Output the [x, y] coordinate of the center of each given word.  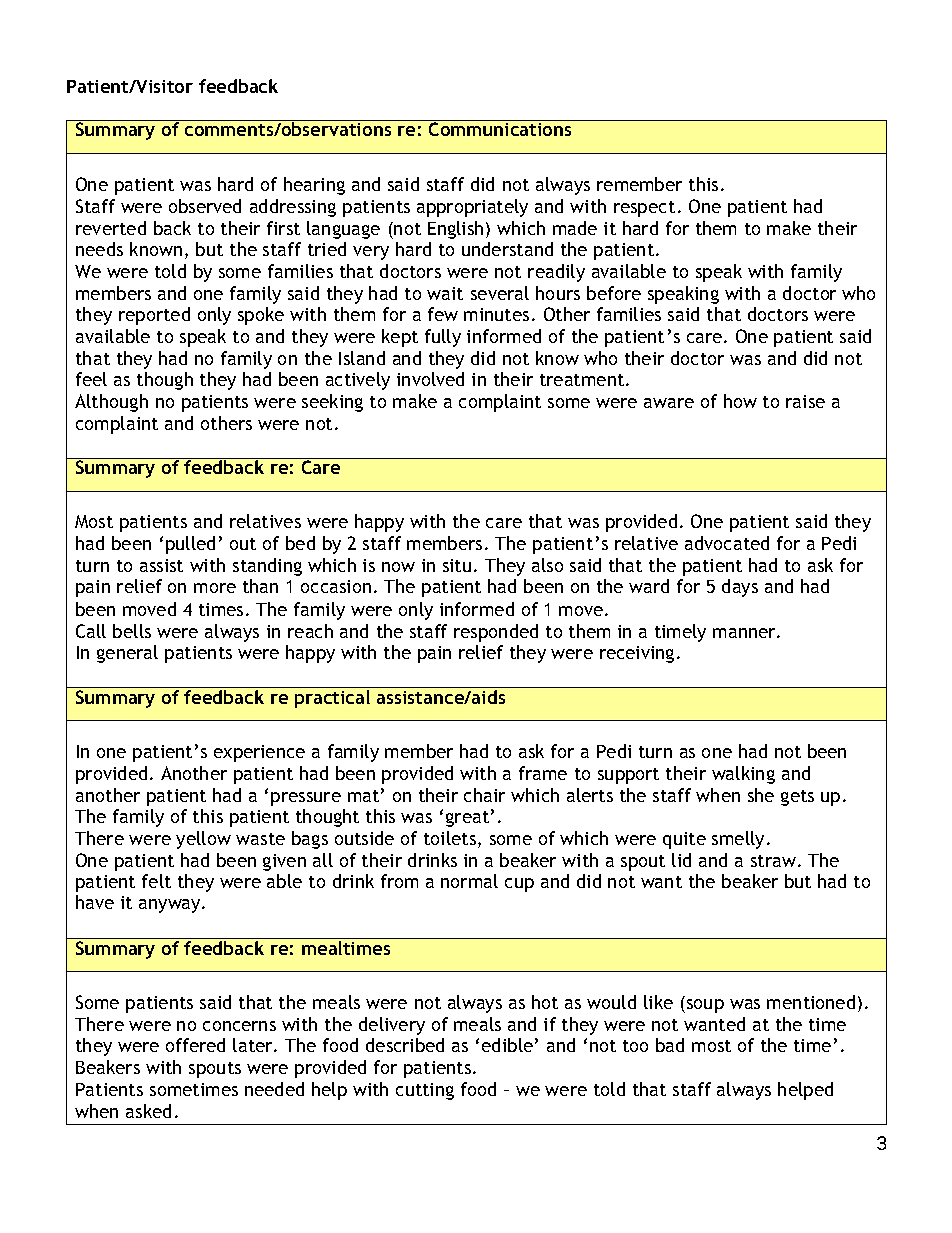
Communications [500, 129]
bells [132, 631]
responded [496, 633]
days [740, 588]
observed [205, 206]
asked [148, 1111]
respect [644, 209]
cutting [425, 1091]
